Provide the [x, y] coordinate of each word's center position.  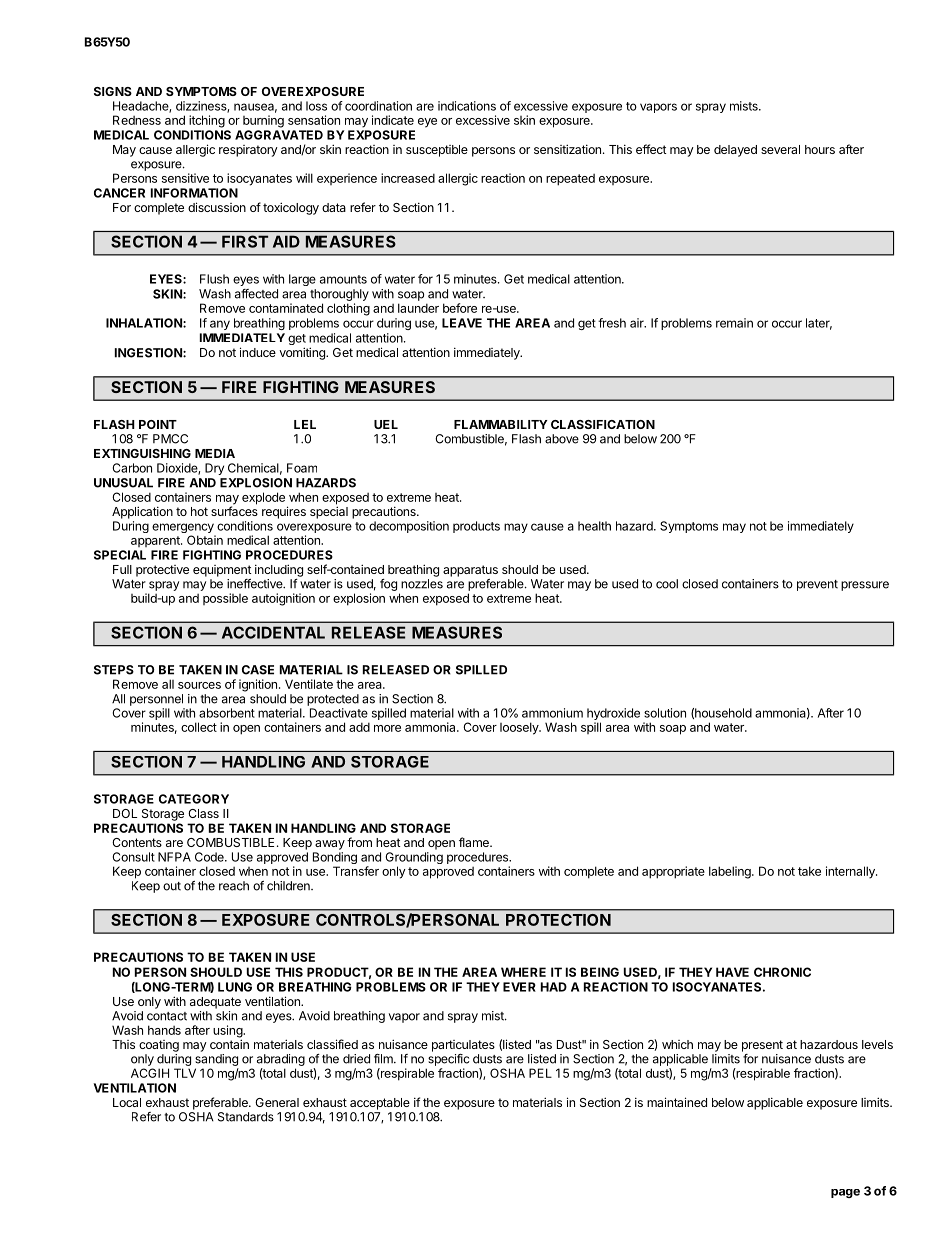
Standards [246, 1117]
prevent [817, 585]
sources [199, 685]
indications [467, 106]
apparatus [470, 571]
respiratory [248, 151]
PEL [540, 1073]
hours [820, 149]
